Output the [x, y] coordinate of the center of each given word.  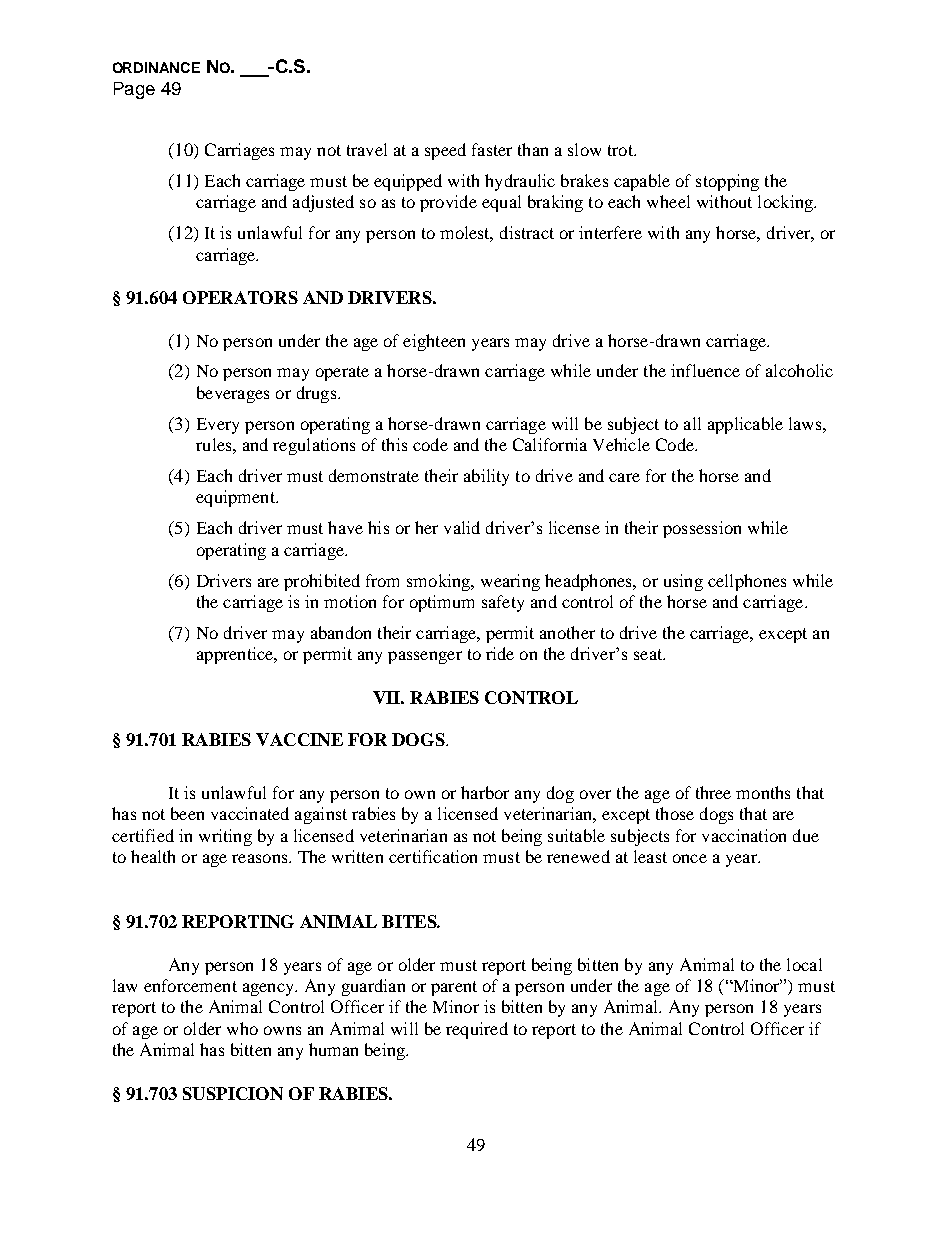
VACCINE [299, 739]
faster [492, 149]
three [713, 792]
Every [218, 426]
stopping [727, 182]
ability [486, 477]
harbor [485, 792]
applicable [745, 425]
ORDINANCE [156, 67]
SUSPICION [233, 1093]
